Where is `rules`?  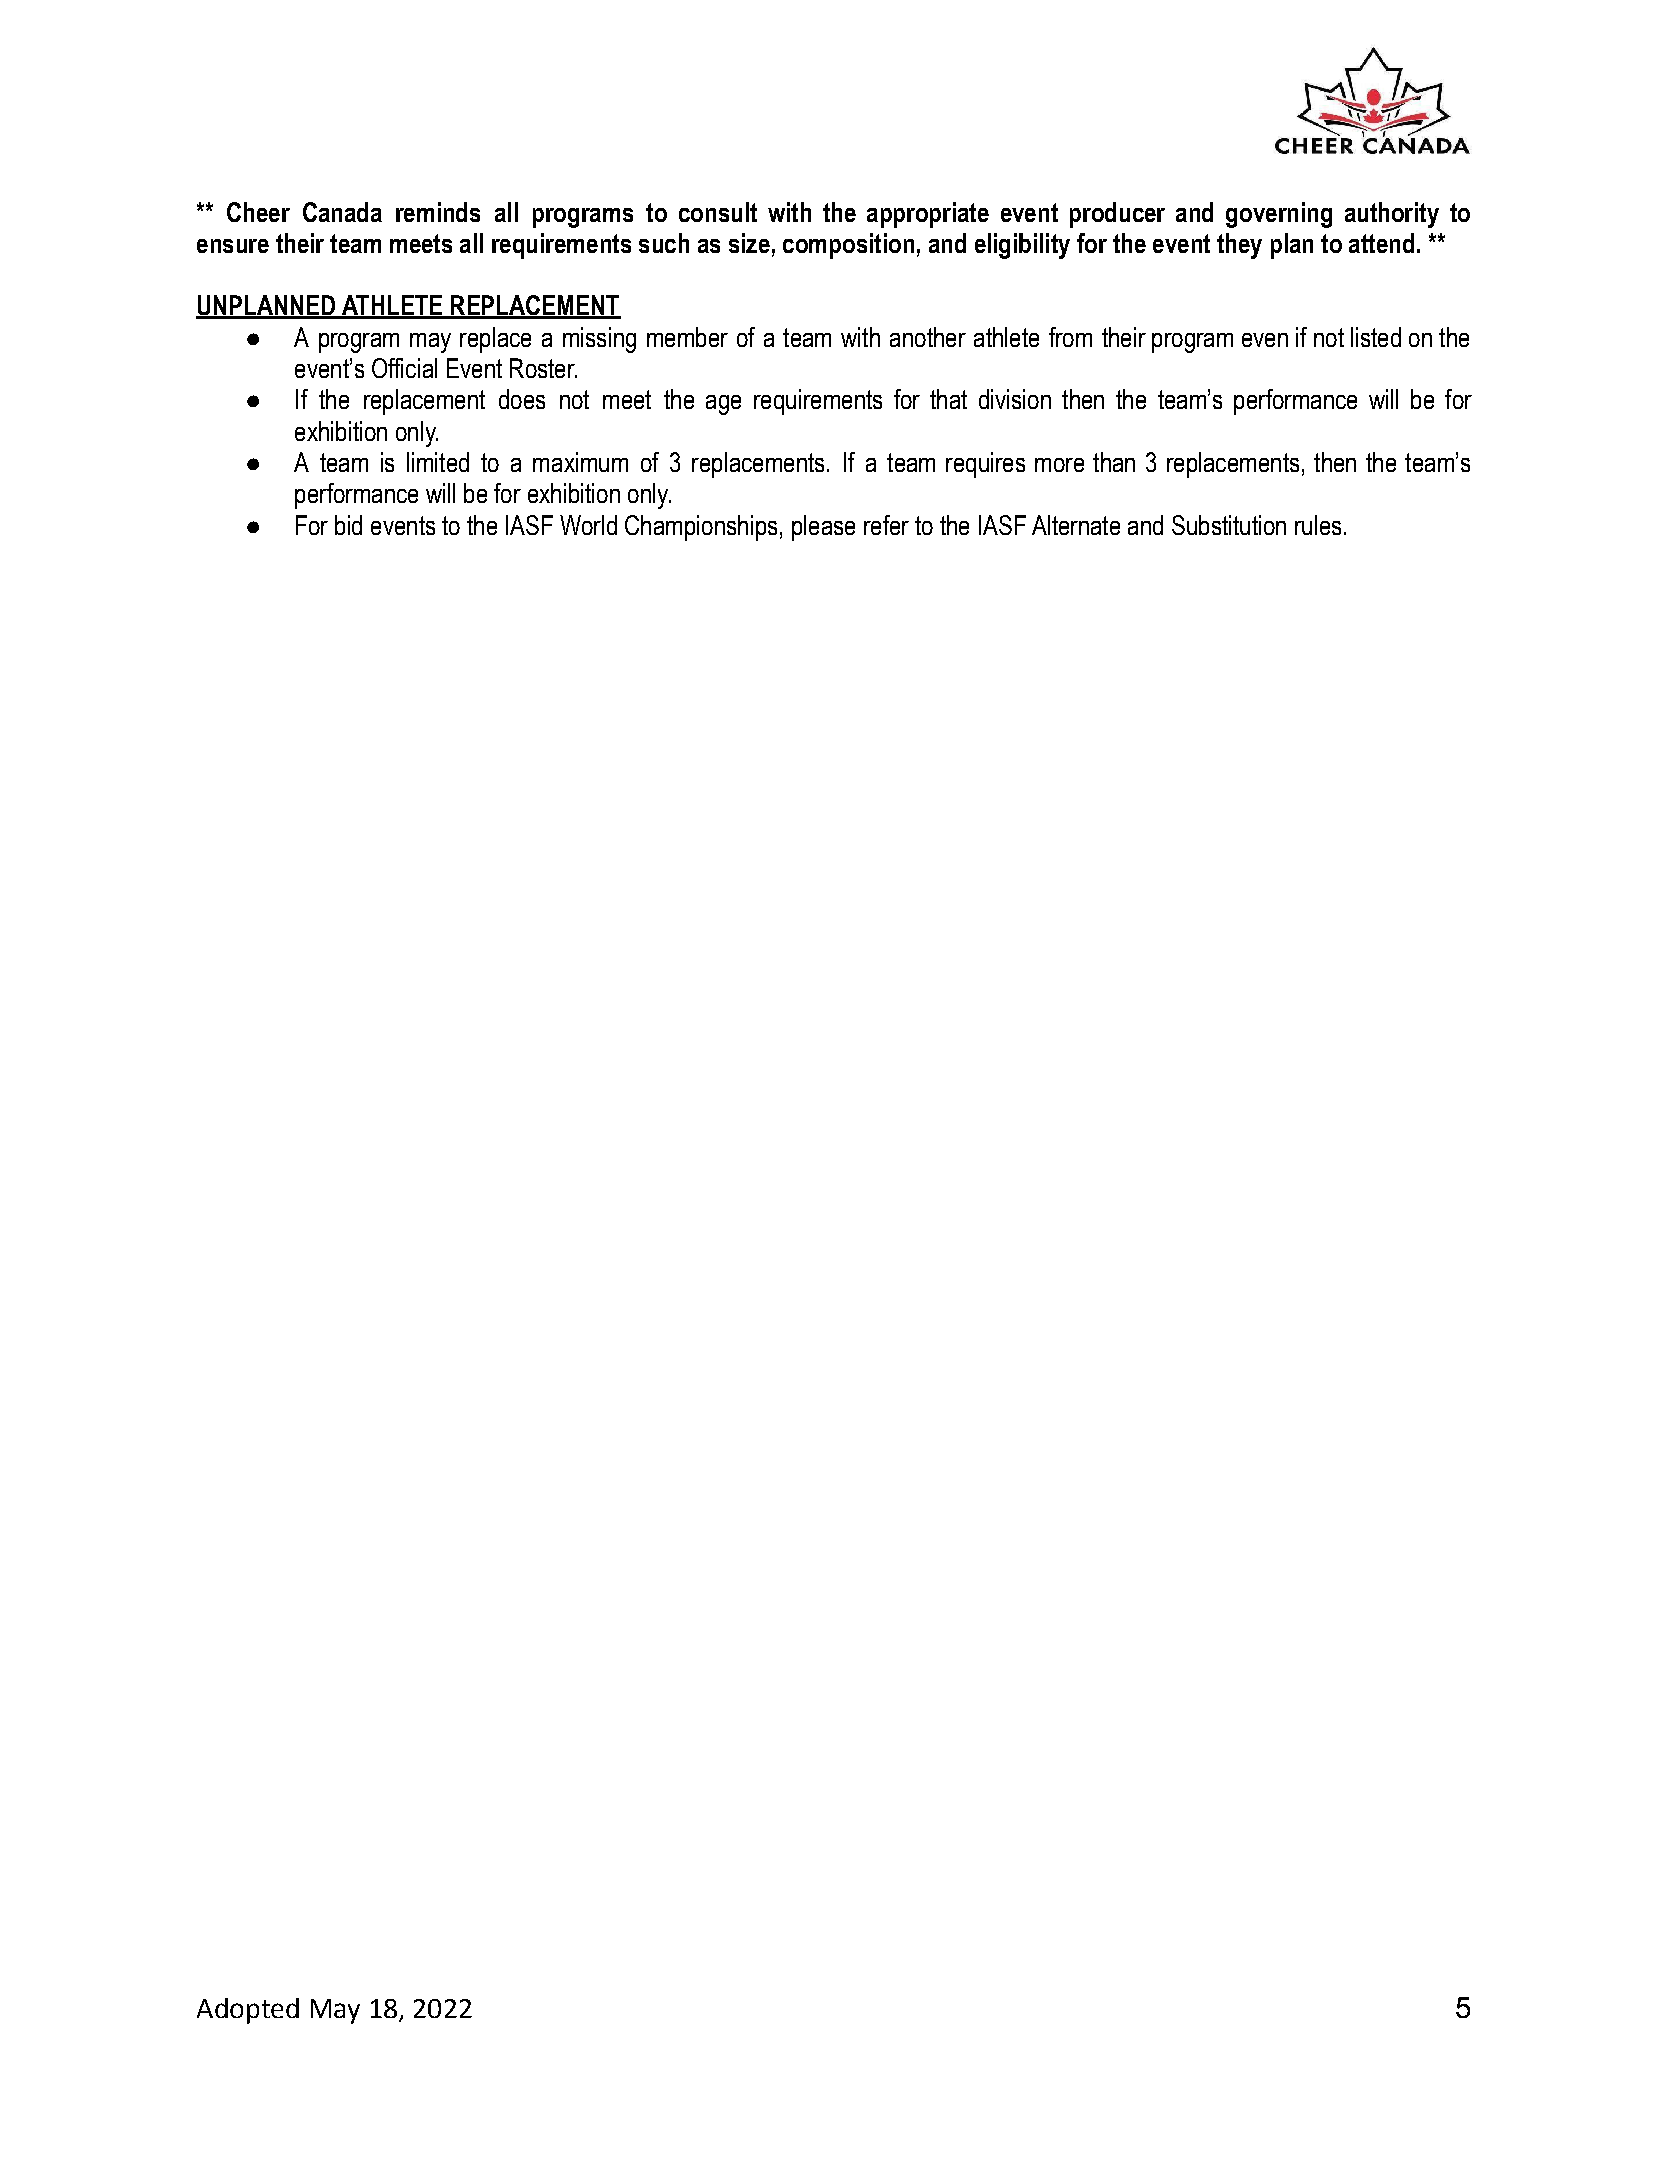 rules is located at coordinates (1318, 525).
